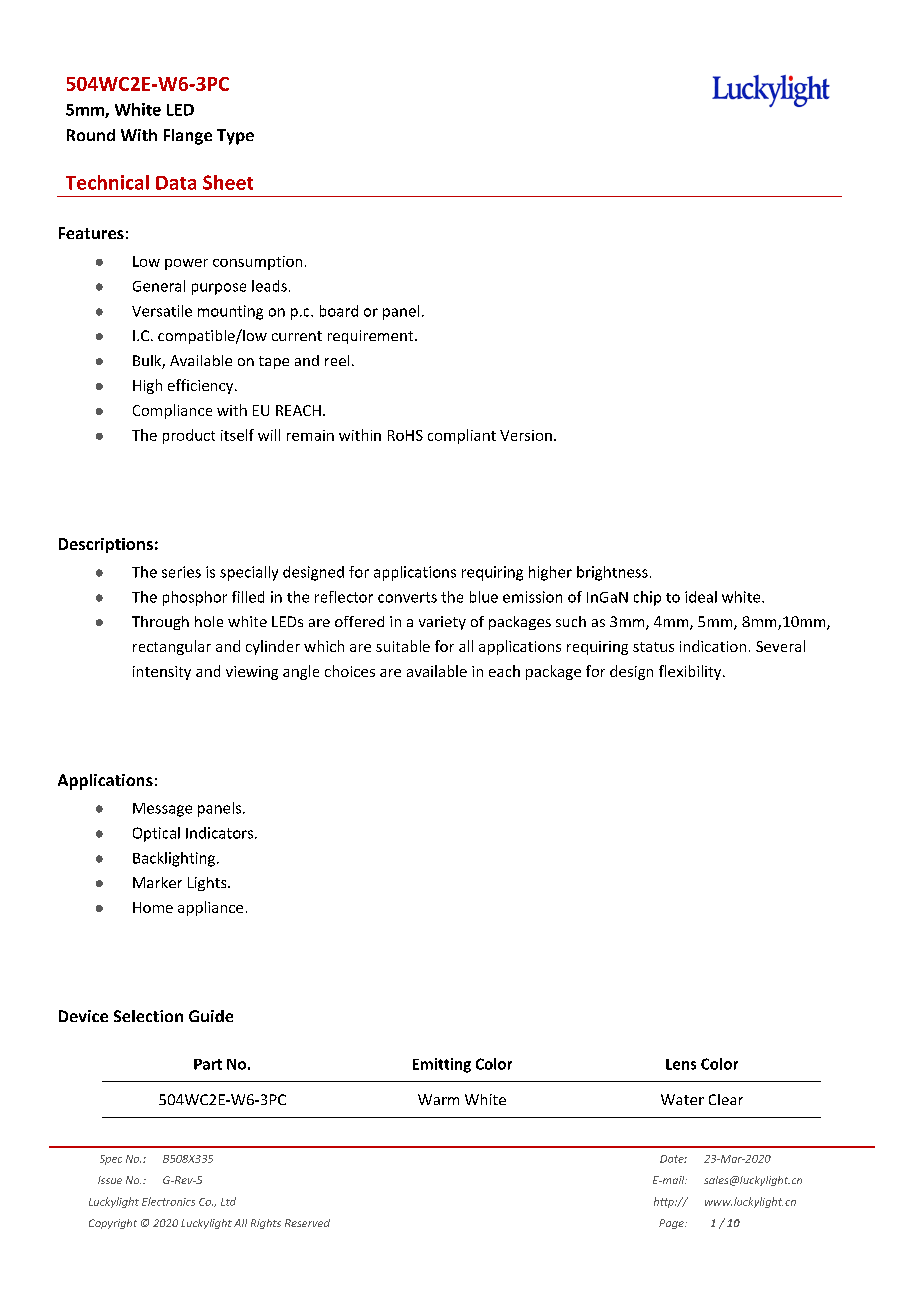  I want to click on suitable, so click(403, 646).
